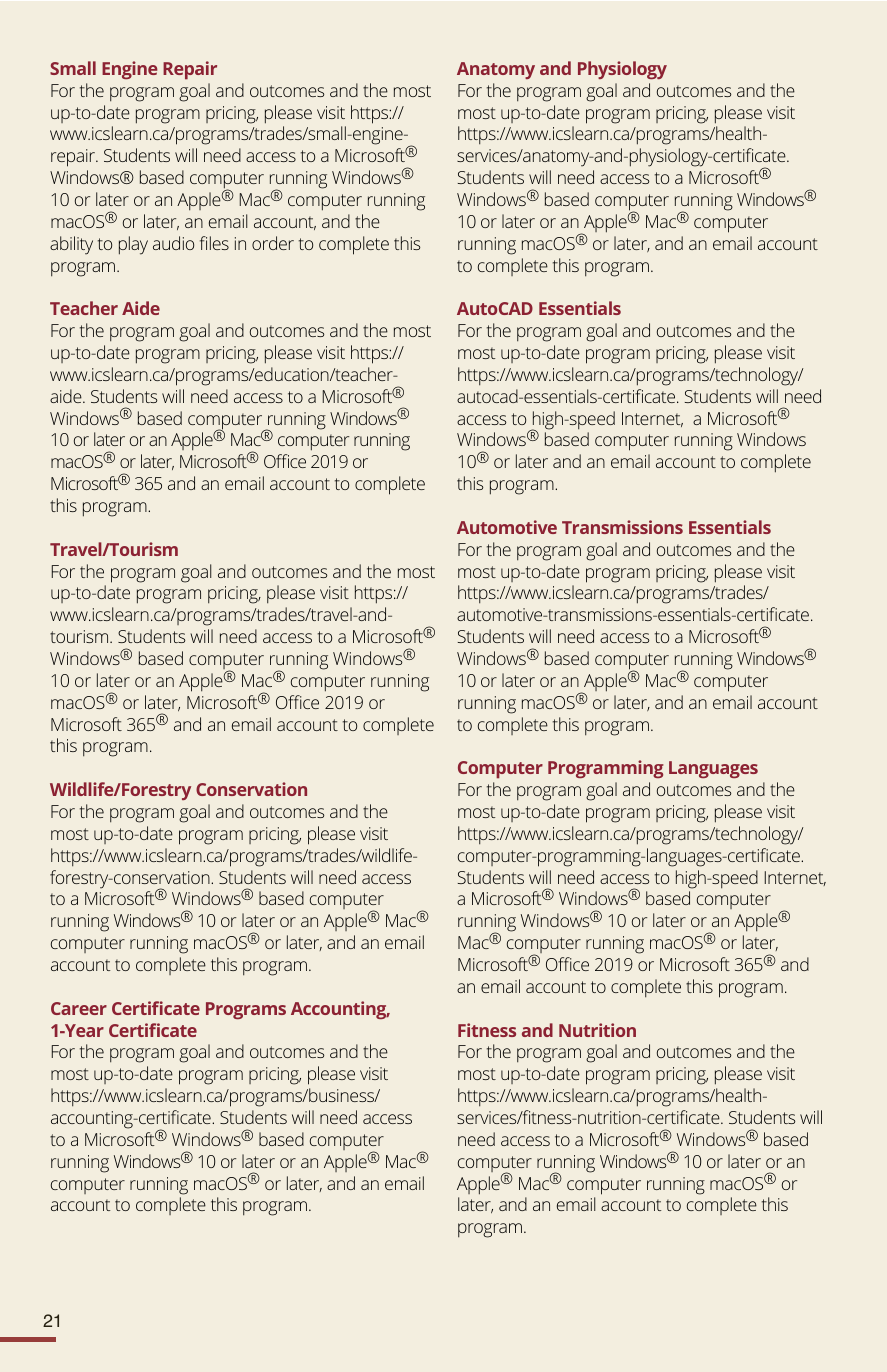 The height and width of the screenshot is (1372, 887). Describe the element at coordinates (273, 243) in the screenshot. I see `order` at that location.
